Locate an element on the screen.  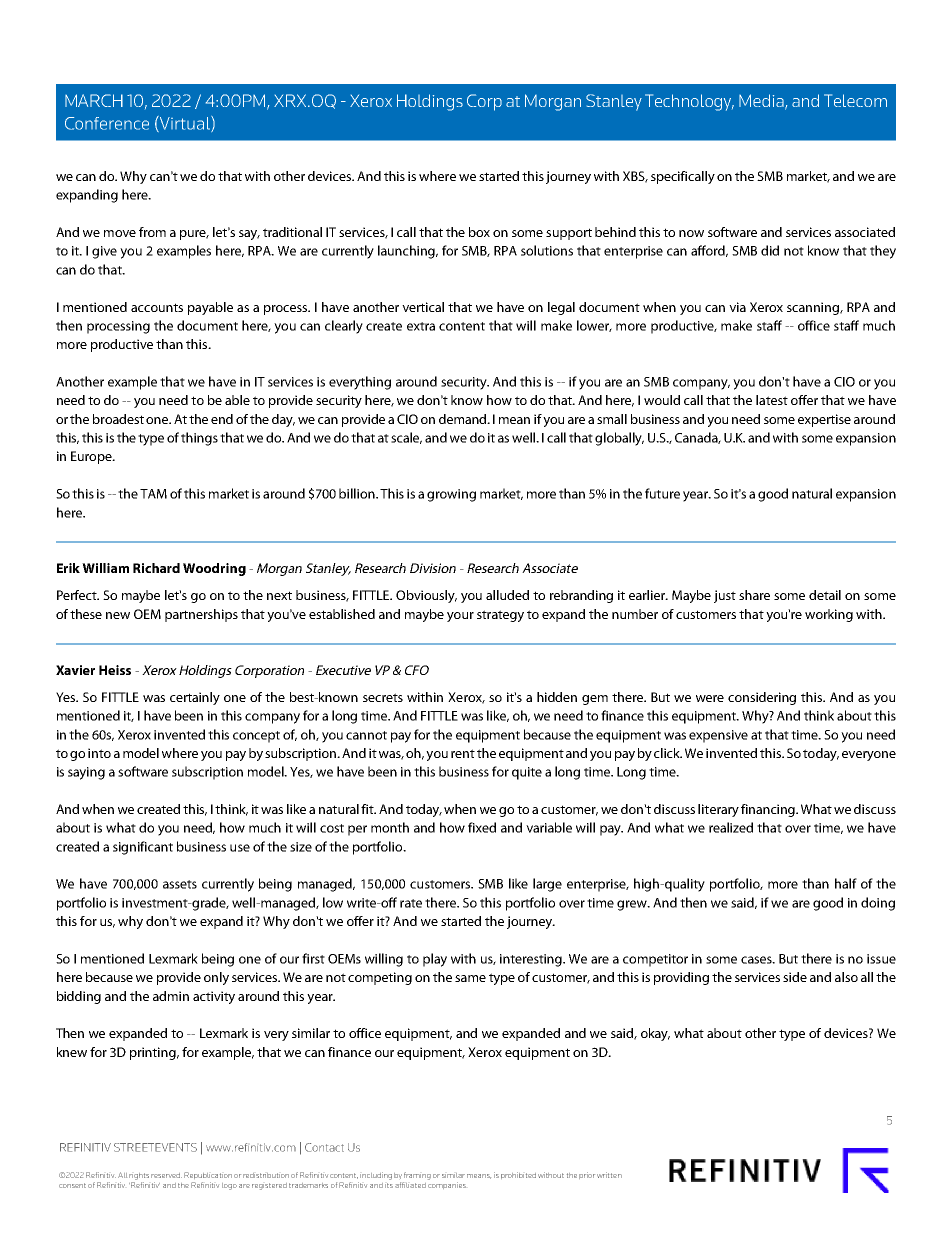
prohibited is located at coordinates (518, 1175).
